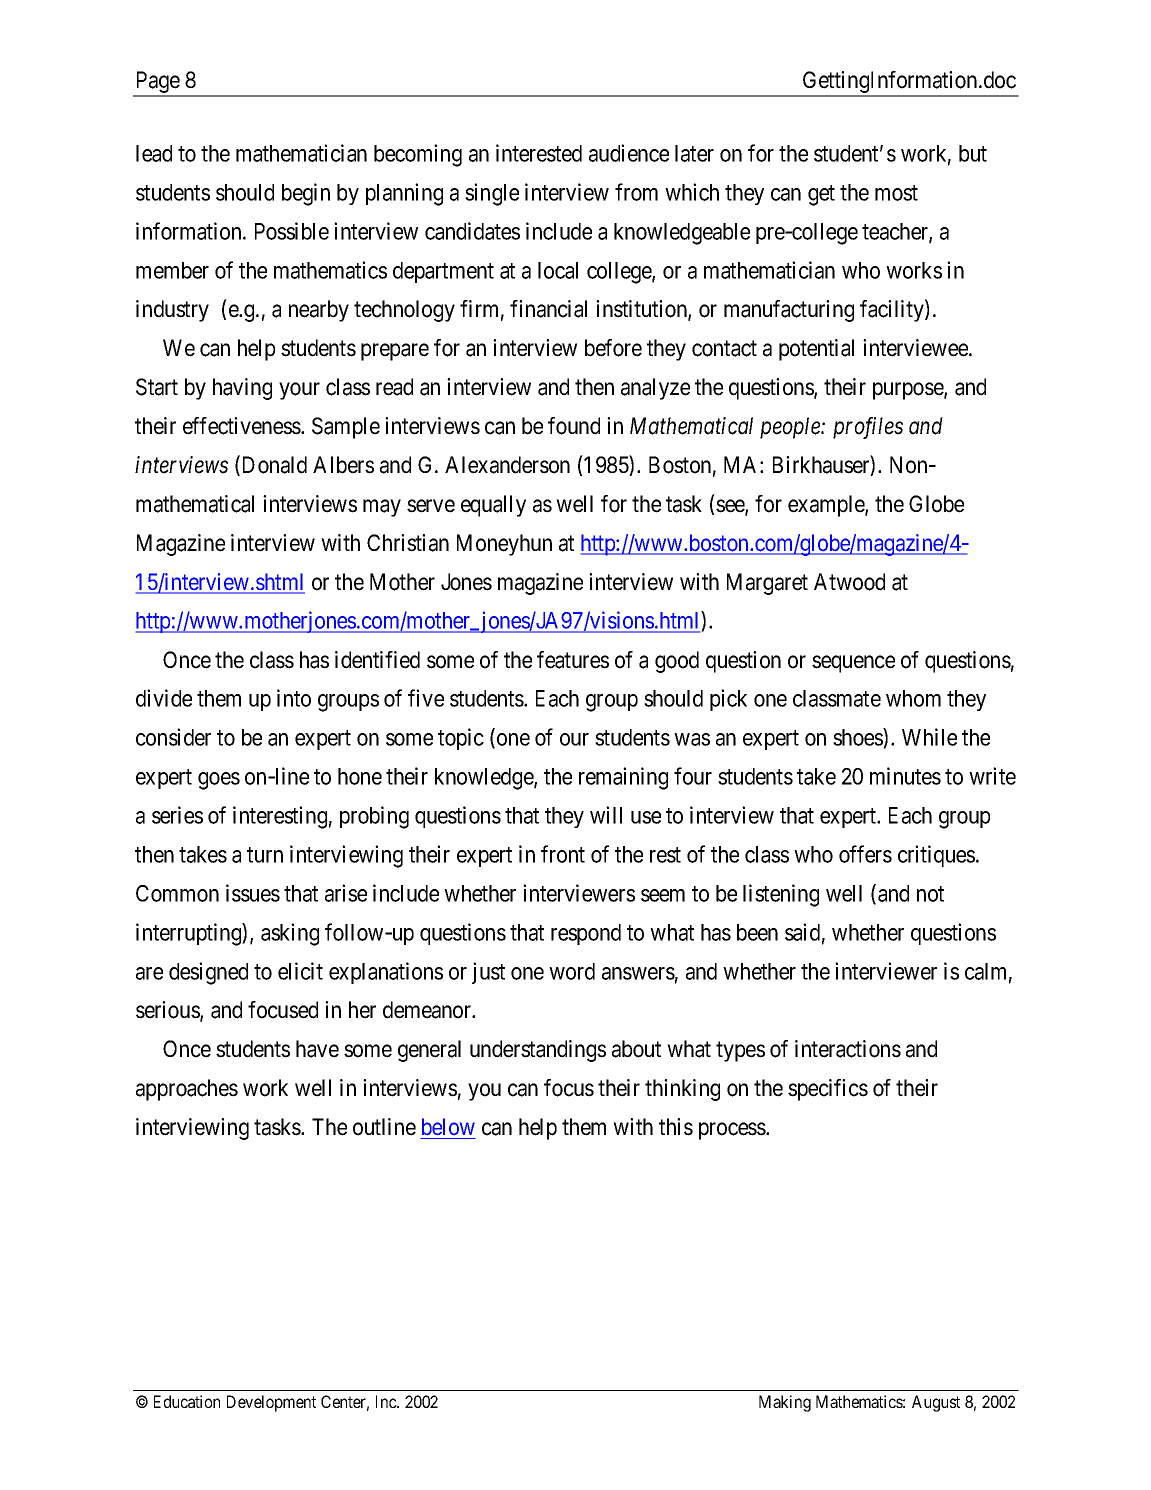 The image size is (1151, 1490). What do you see at coordinates (306, 194) in the screenshot?
I see `begin` at bounding box center [306, 194].
